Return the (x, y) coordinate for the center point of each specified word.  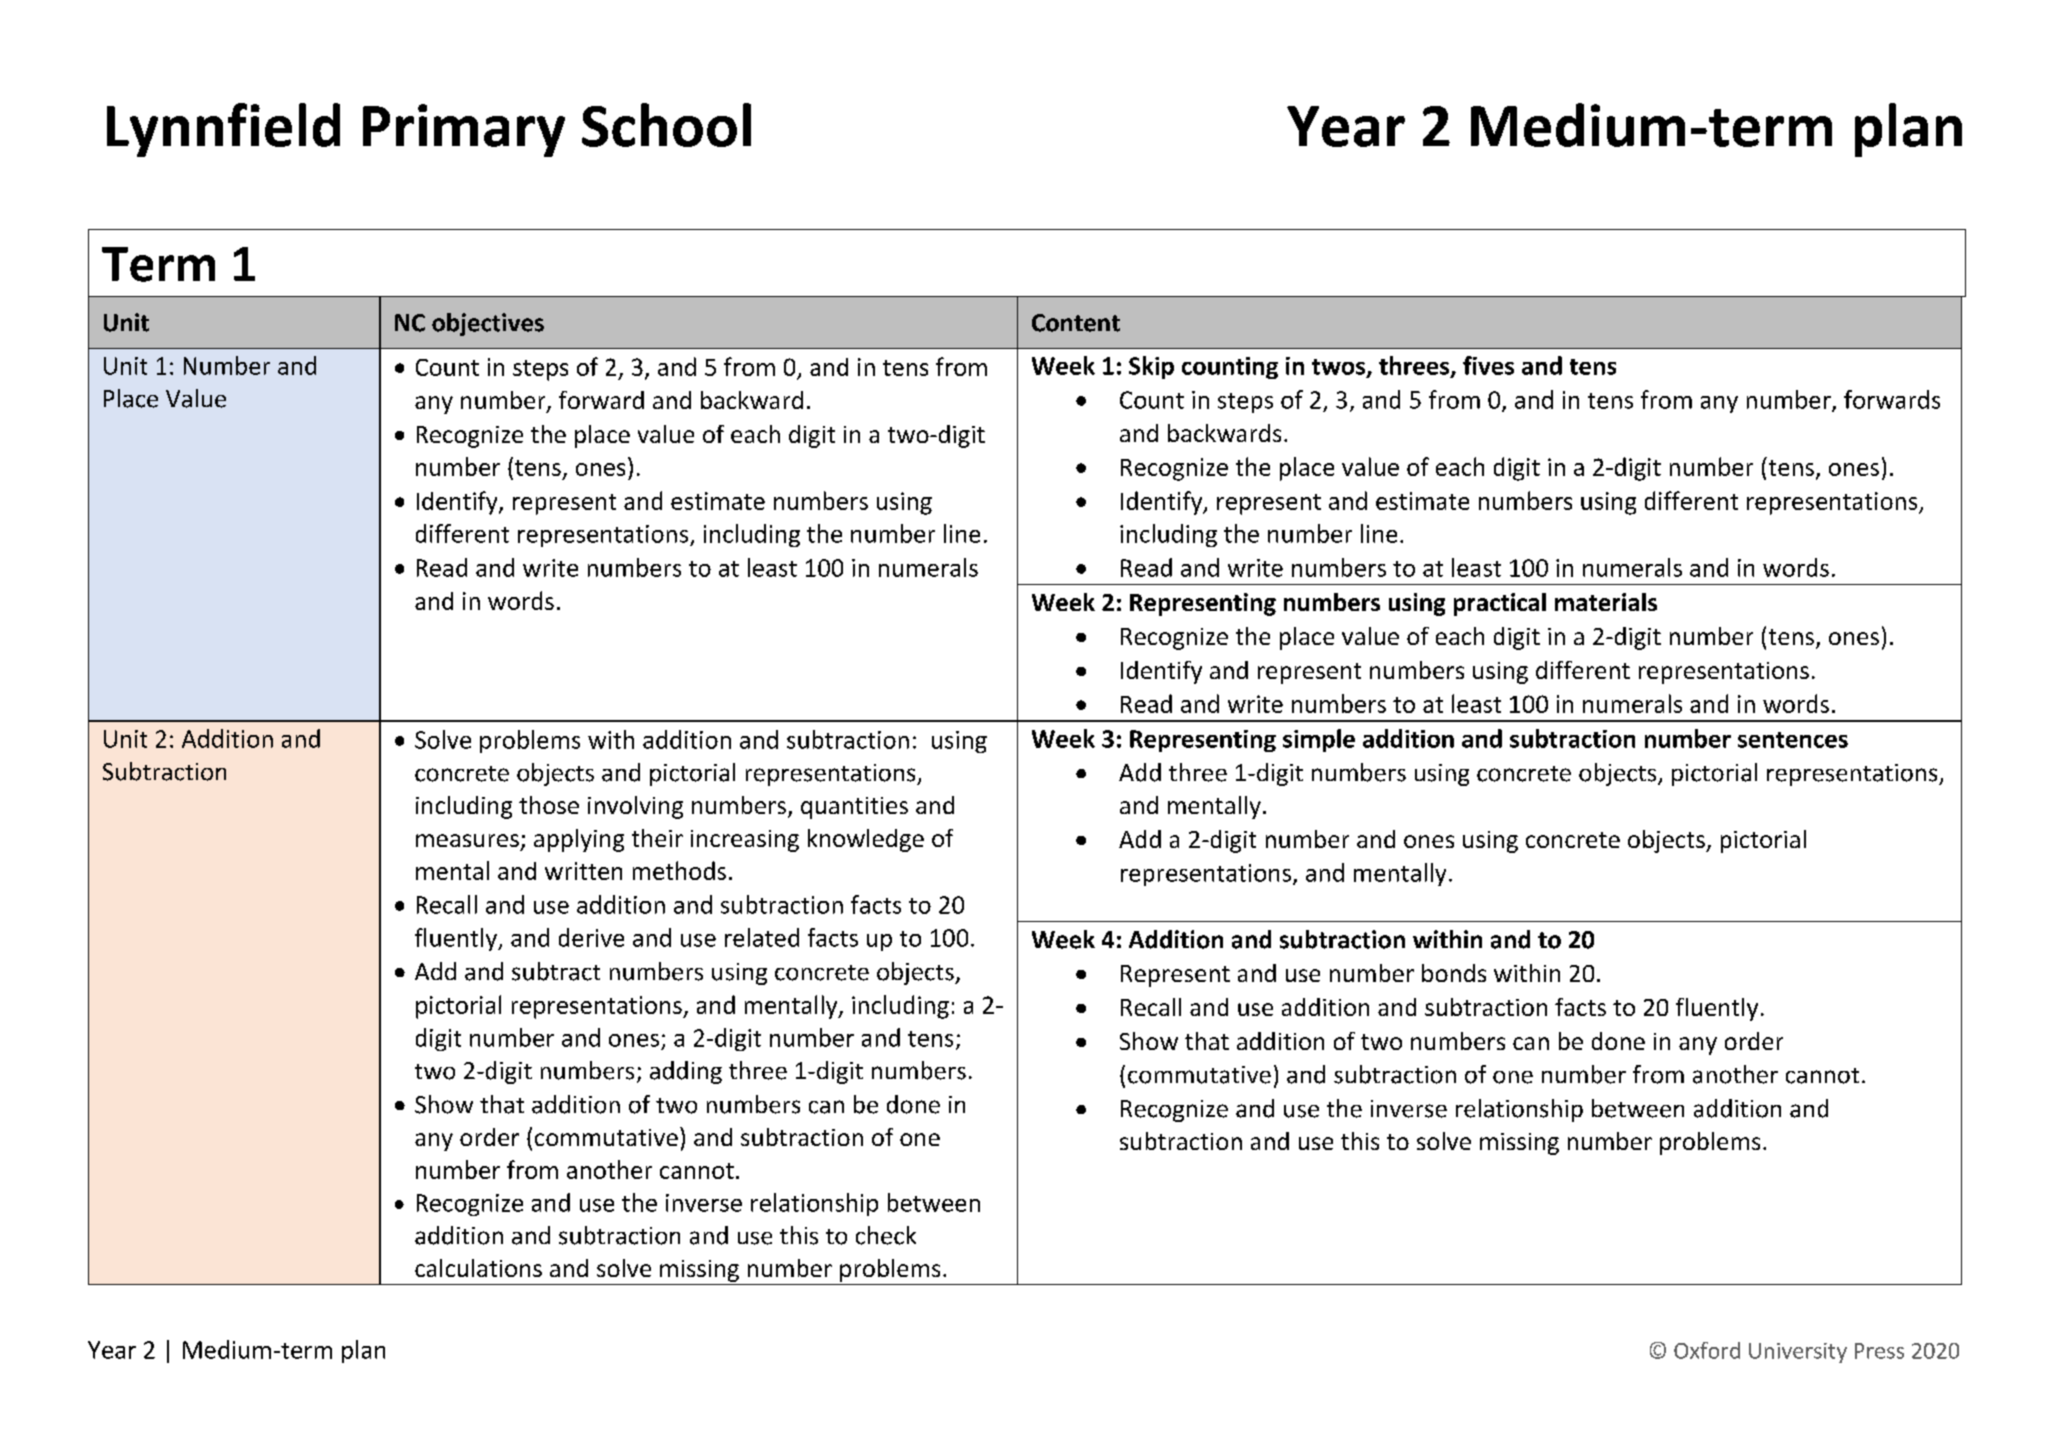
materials (1606, 602)
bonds (1454, 973)
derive (591, 937)
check (886, 1235)
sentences (1793, 740)
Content (1076, 323)
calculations (478, 1268)
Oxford (1707, 1350)
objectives (488, 324)
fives (1488, 365)
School (666, 125)
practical (1500, 604)
